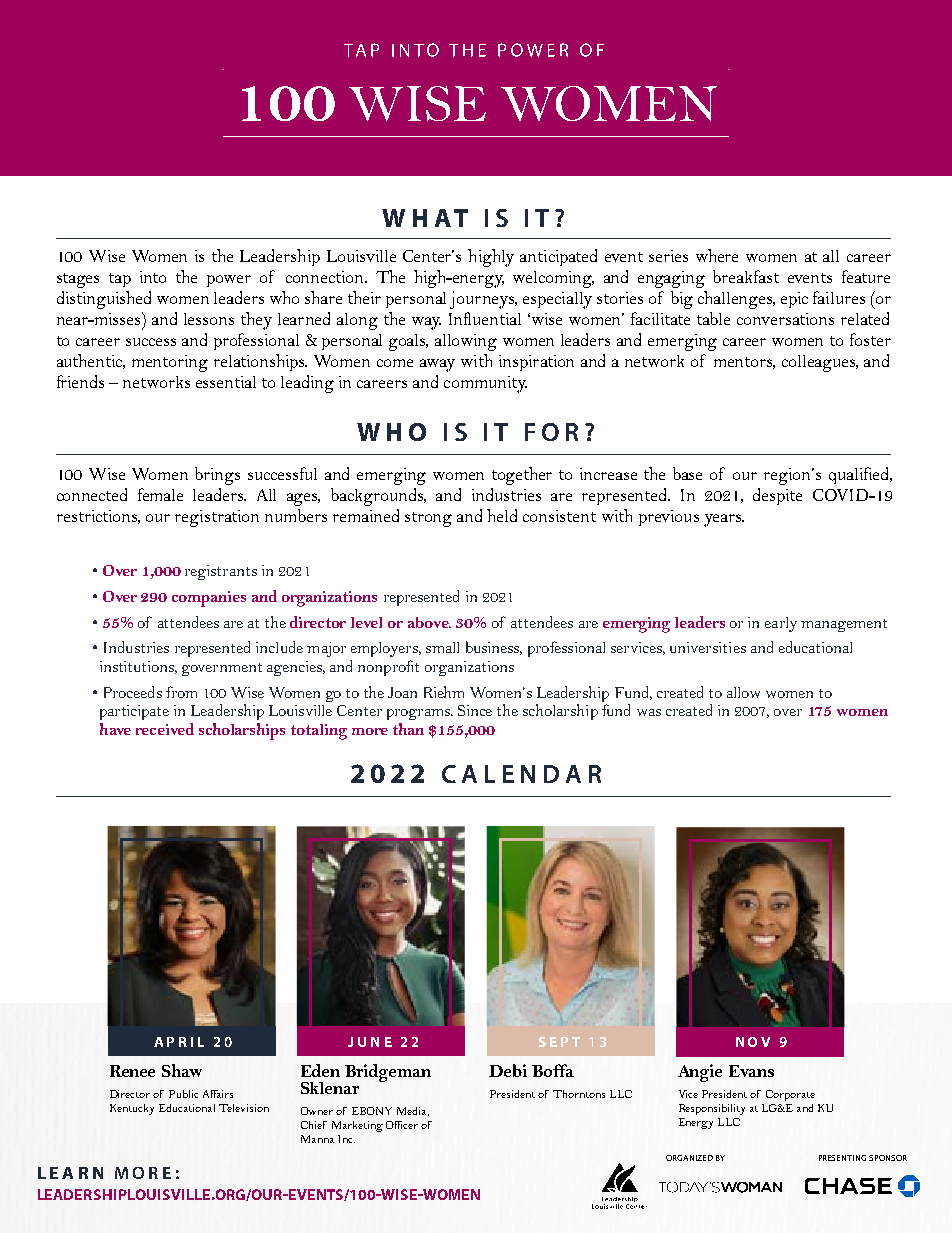 The image size is (952, 1233). What do you see at coordinates (649, 712) in the page?
I see `was` at bounding box center [649, 712].
